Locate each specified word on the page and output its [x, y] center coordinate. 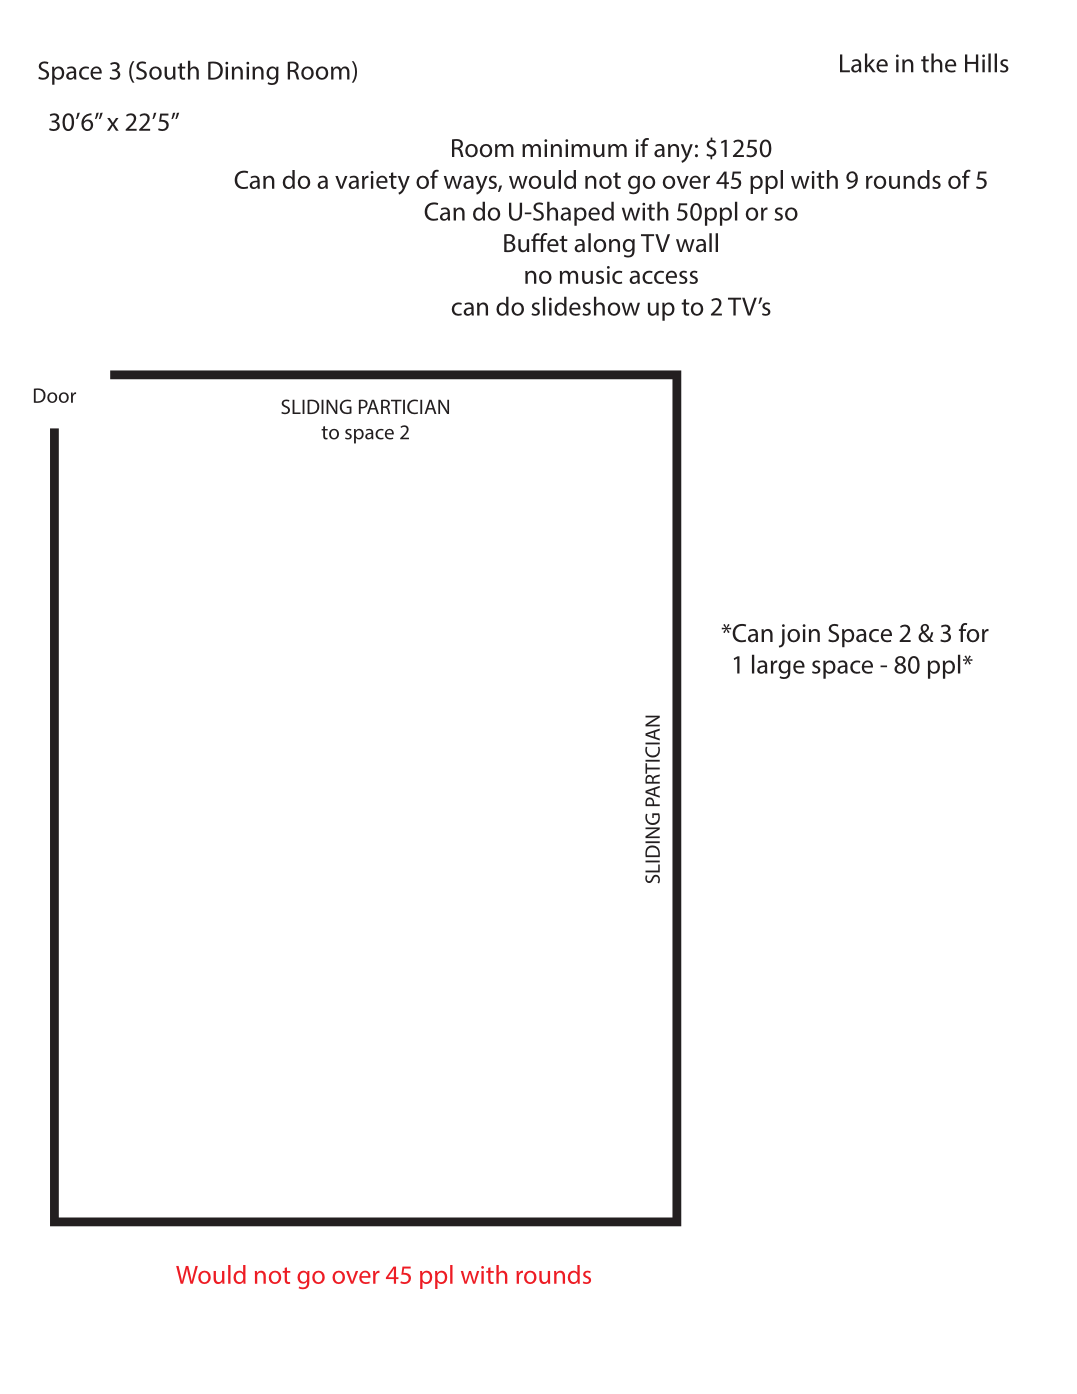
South [167, 70]
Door [55, 395]
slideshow [585, 306]
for [974, 633]
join [799, 636]
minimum [574, 148]
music [591, 275]
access [663, 277]
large [778, 666]
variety [372, 183]
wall [697, 243]
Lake [864, 63]
